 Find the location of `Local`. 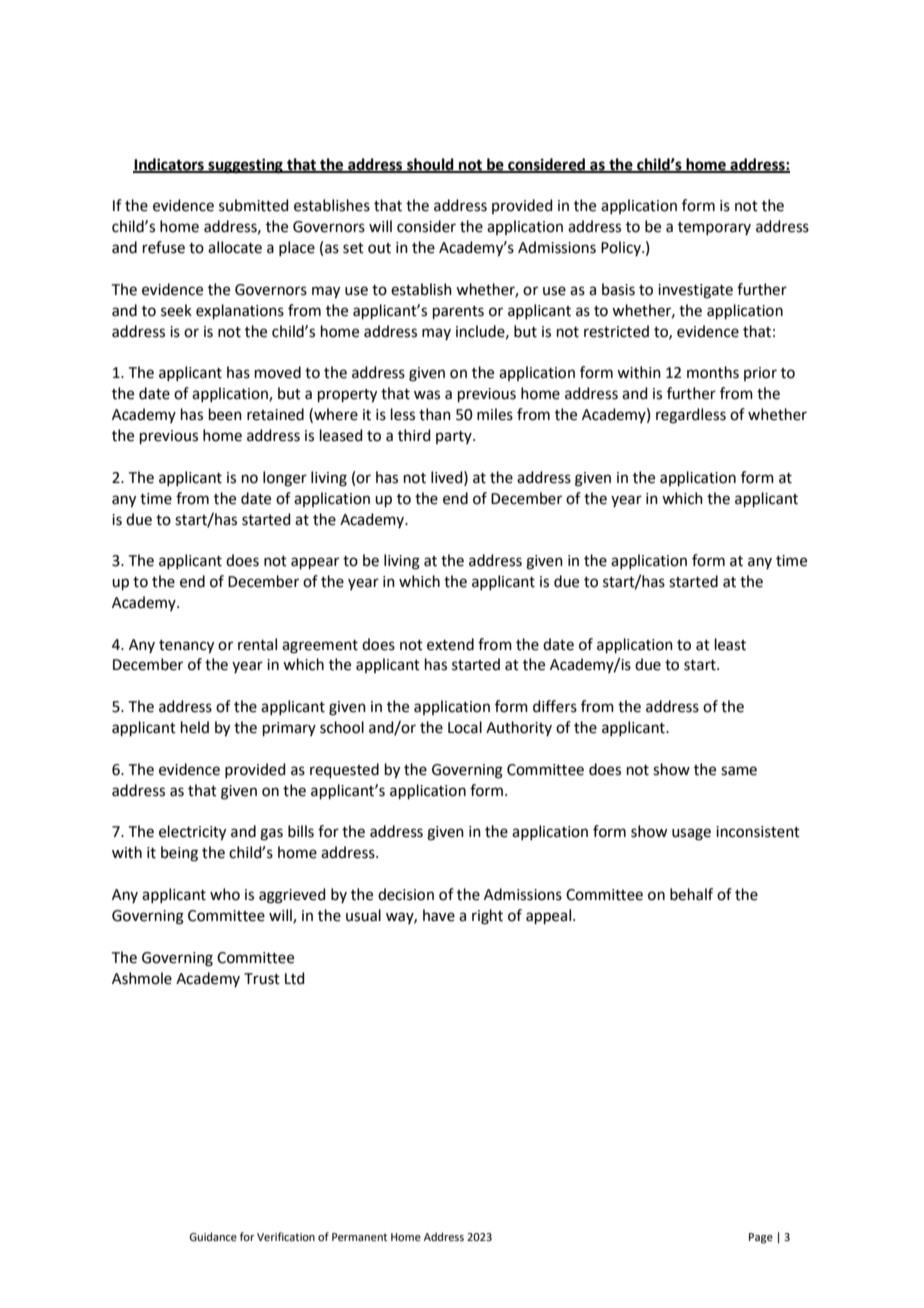

Local is located at coordinates (465, 727).
